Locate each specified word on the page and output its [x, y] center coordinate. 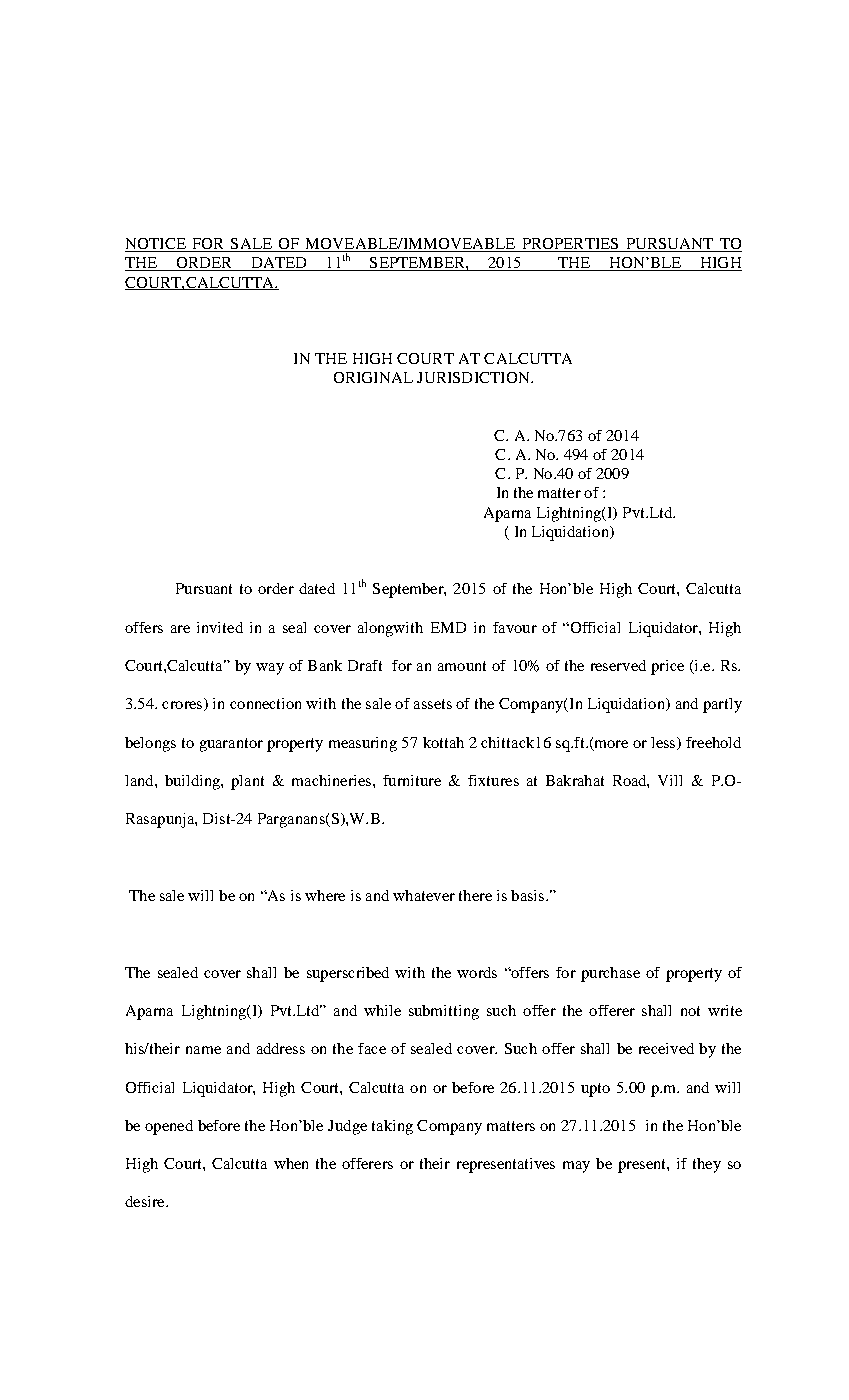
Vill [670, 780]
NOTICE [156, 245]
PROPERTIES [570, 245]
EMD [448, 627]
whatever [424, 895]
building [193, 782]
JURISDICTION [474, 377]
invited [220, 627]
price [667, 667]
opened [169, 1127]
